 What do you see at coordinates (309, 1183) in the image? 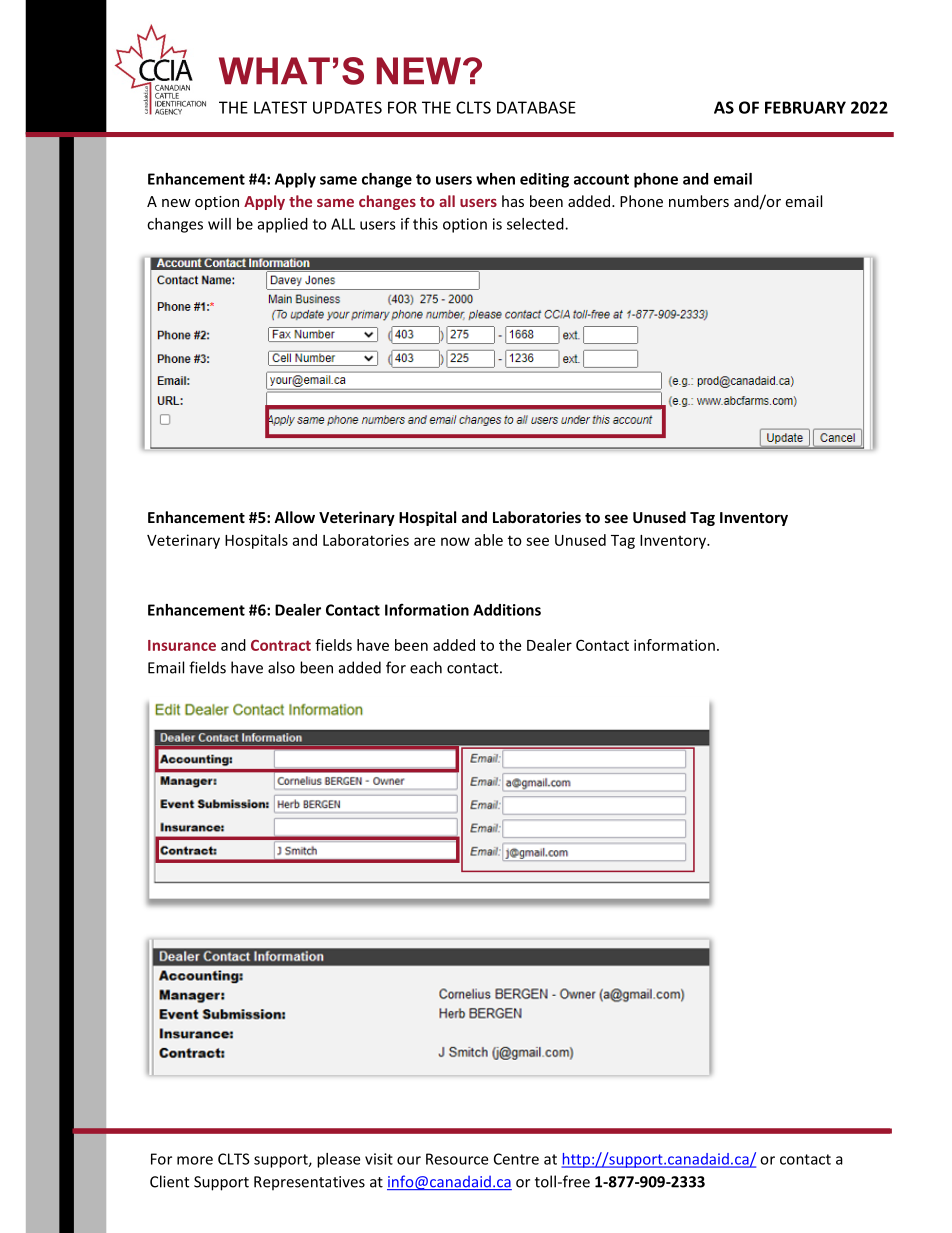
I see `Representatives` at bounding box center [309, 1183].
